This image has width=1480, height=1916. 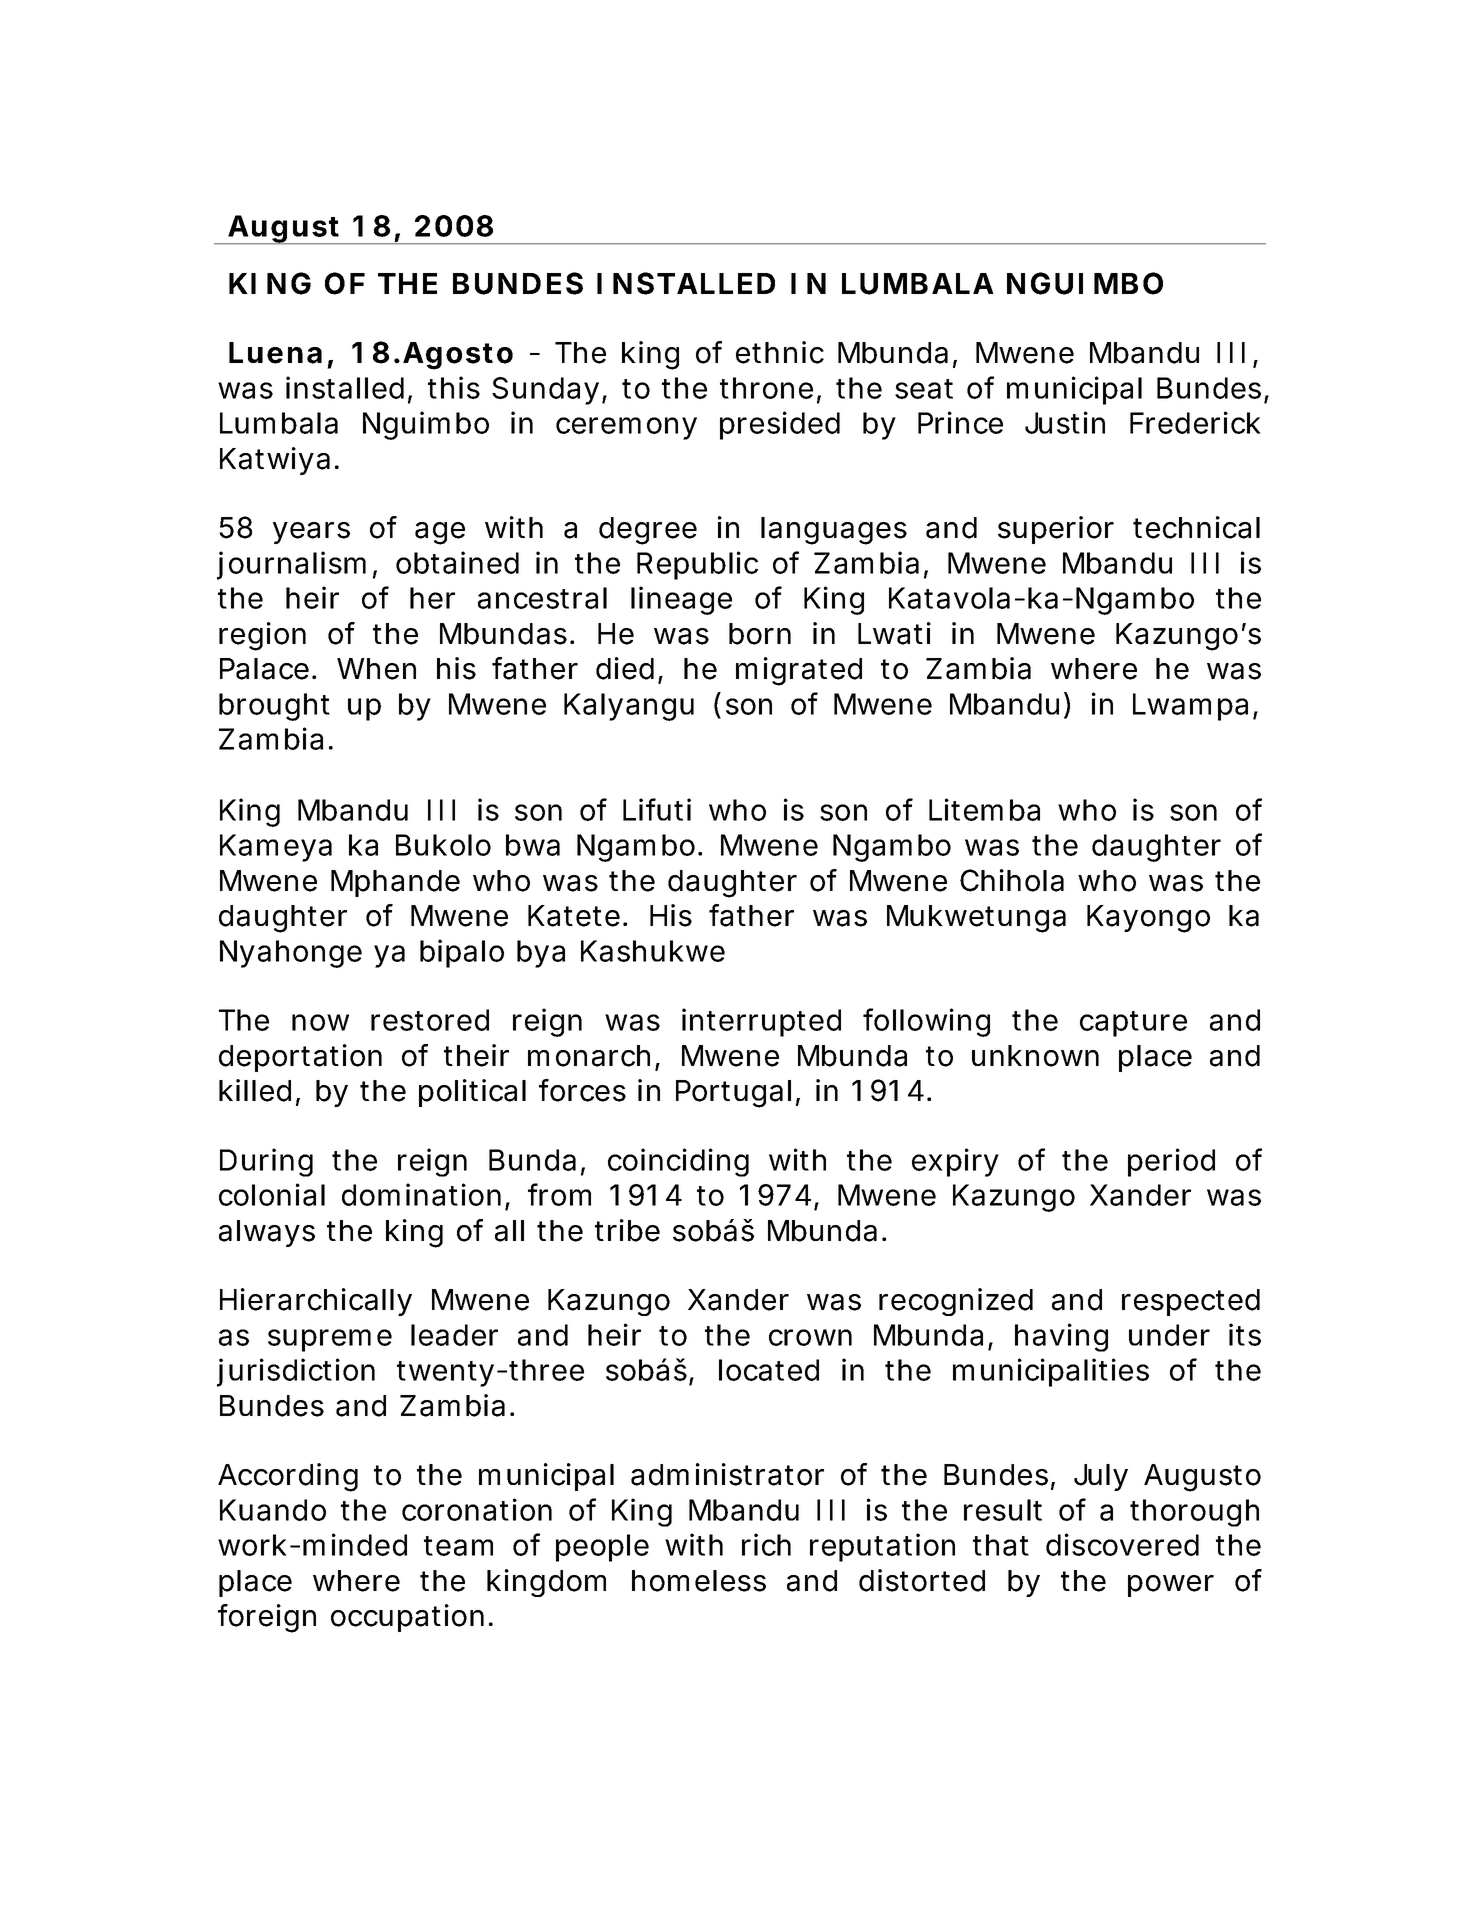 What do you see at coordinates (407, 1618) in the image?
I see `occupation` at bounding box center [407, 1618].
